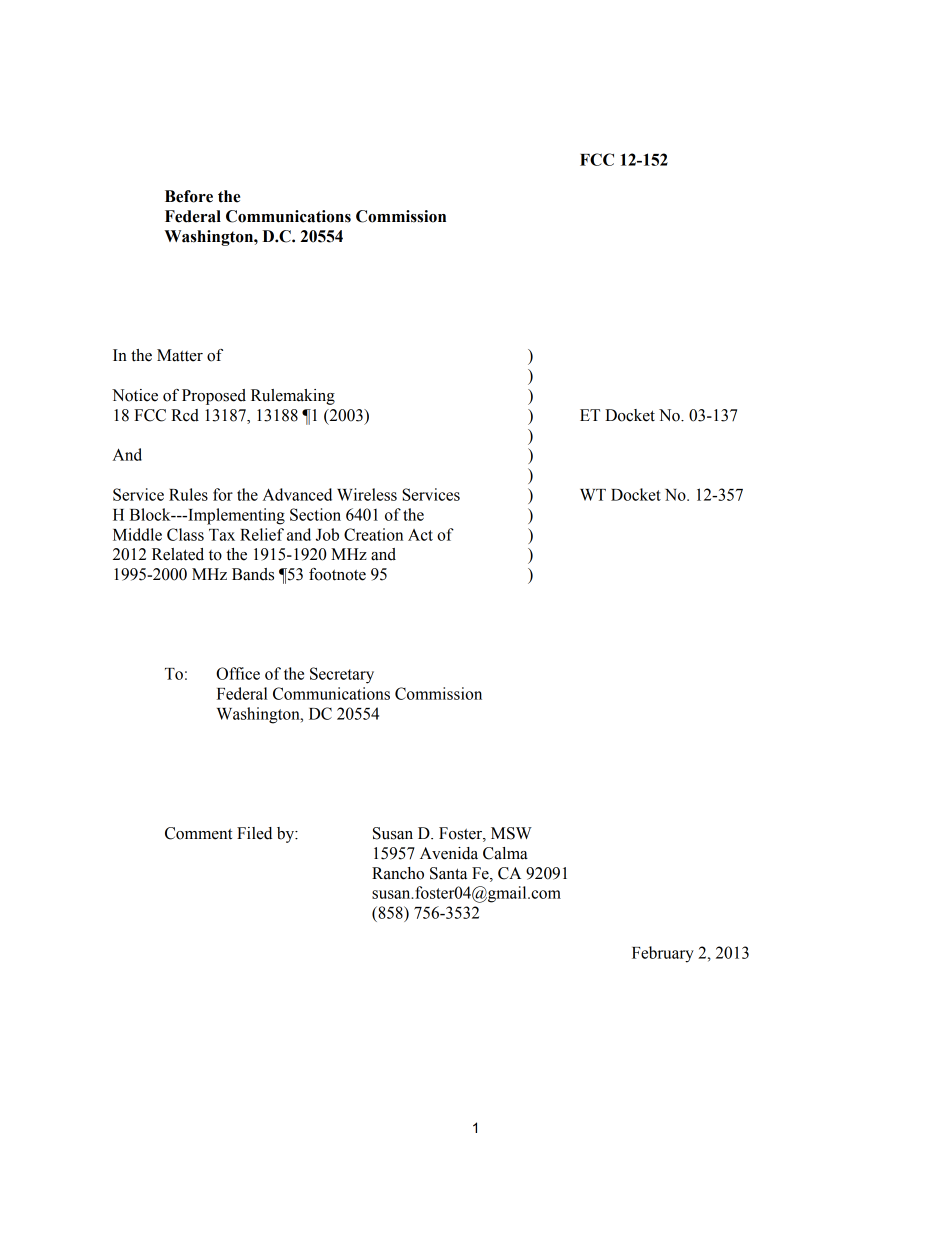  Describe the element at coordinates (663, 954) in the screenshot. I see `February` at that location.
